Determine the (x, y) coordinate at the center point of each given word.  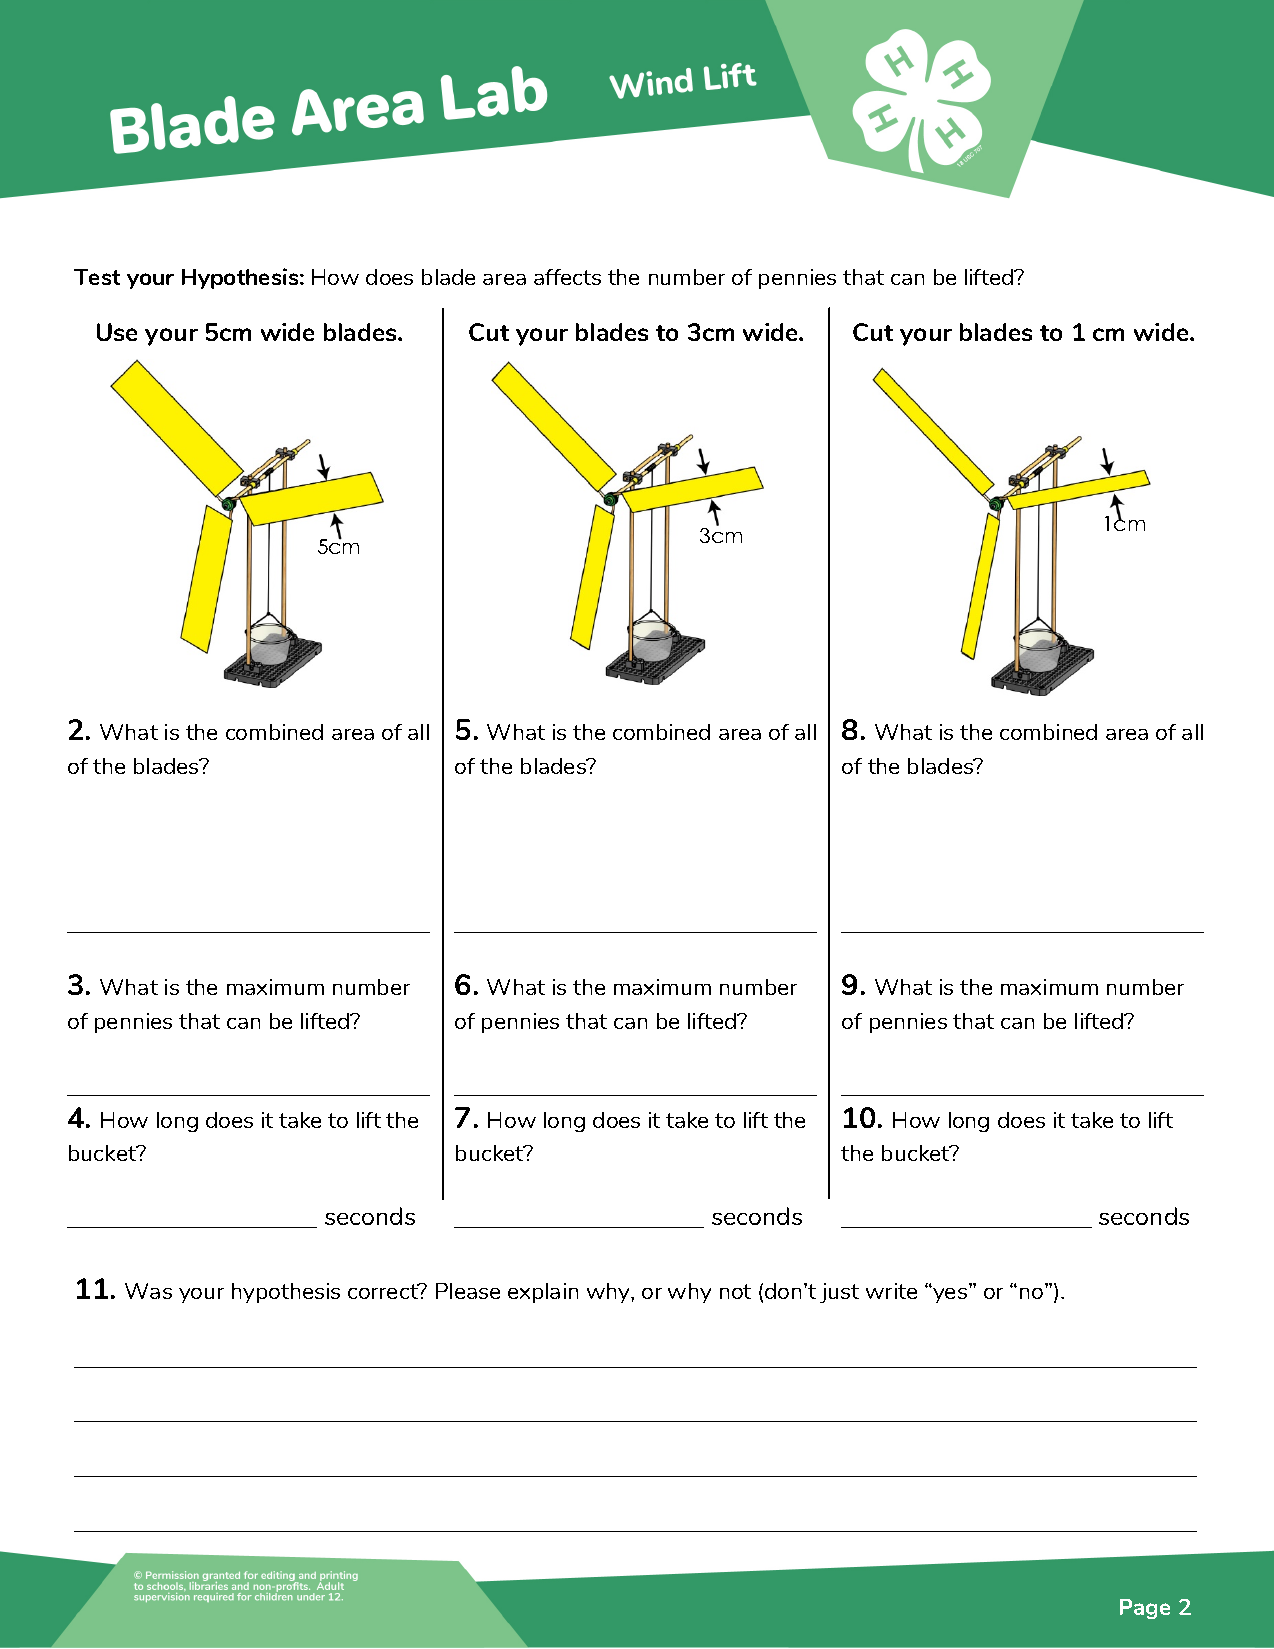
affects (567, 277)
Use (117, 332)
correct (384, 1291)
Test (97, 277)
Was (148, 1291)
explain (543, 1293)
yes (949, 1294)
